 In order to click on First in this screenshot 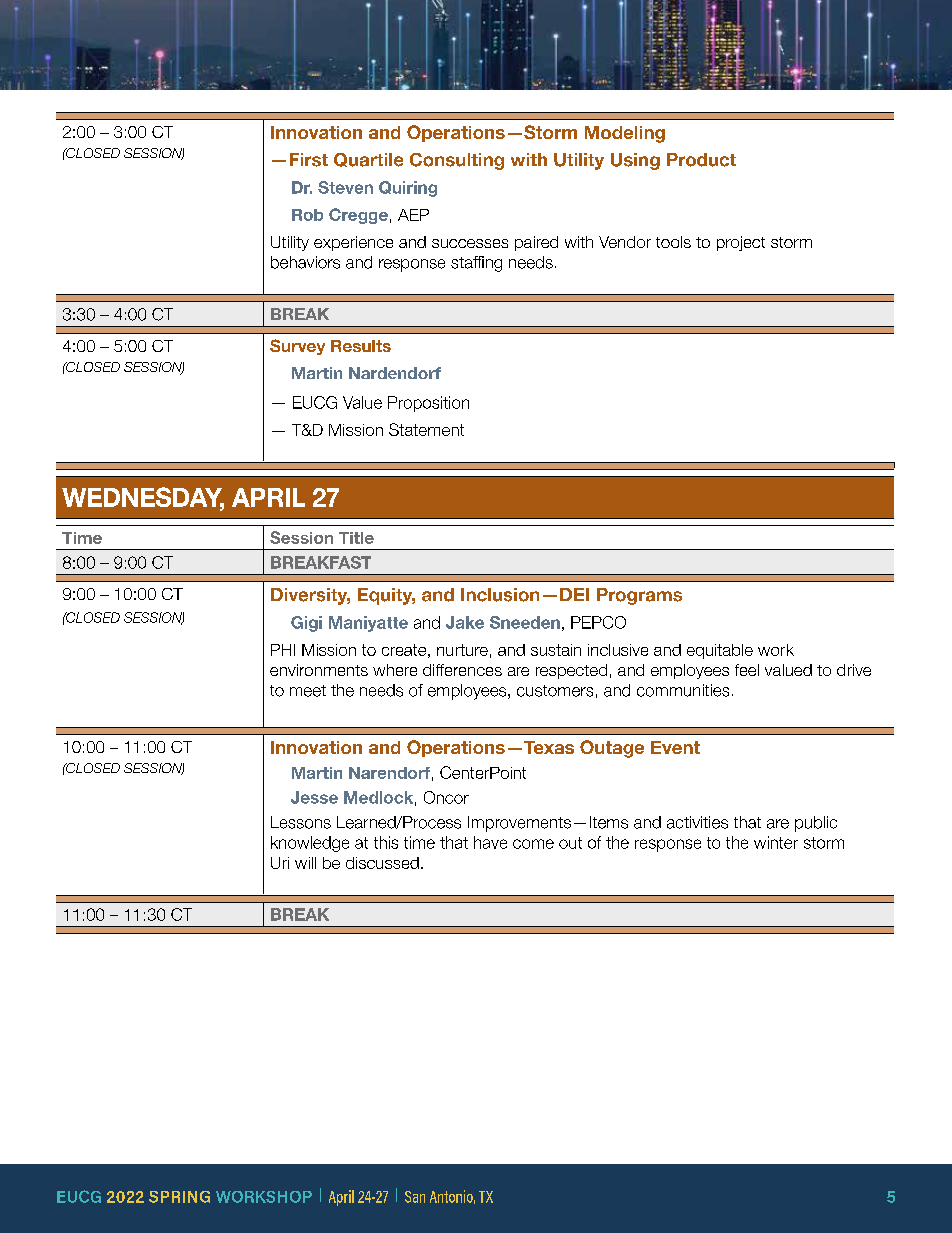, I will do `click(309, 160)`.
